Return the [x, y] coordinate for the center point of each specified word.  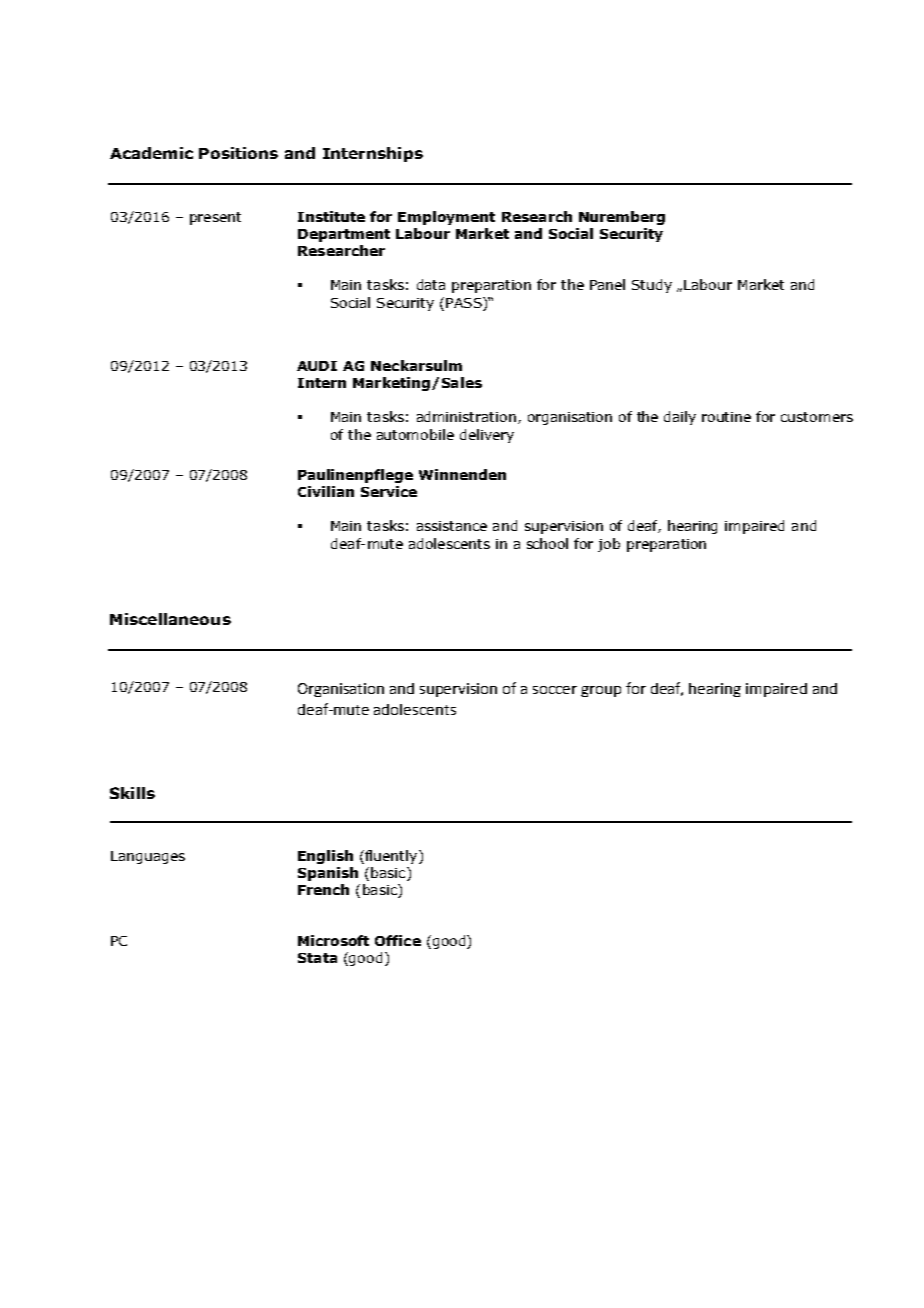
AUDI [317, 366]
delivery [487, 436]
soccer [555, 690]
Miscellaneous [170, 619]
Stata [317, 958]
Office [398, 940]
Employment [446, 218]
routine [726, 417]
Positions [238, 153]
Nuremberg [622, 218]
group [601, 691]
